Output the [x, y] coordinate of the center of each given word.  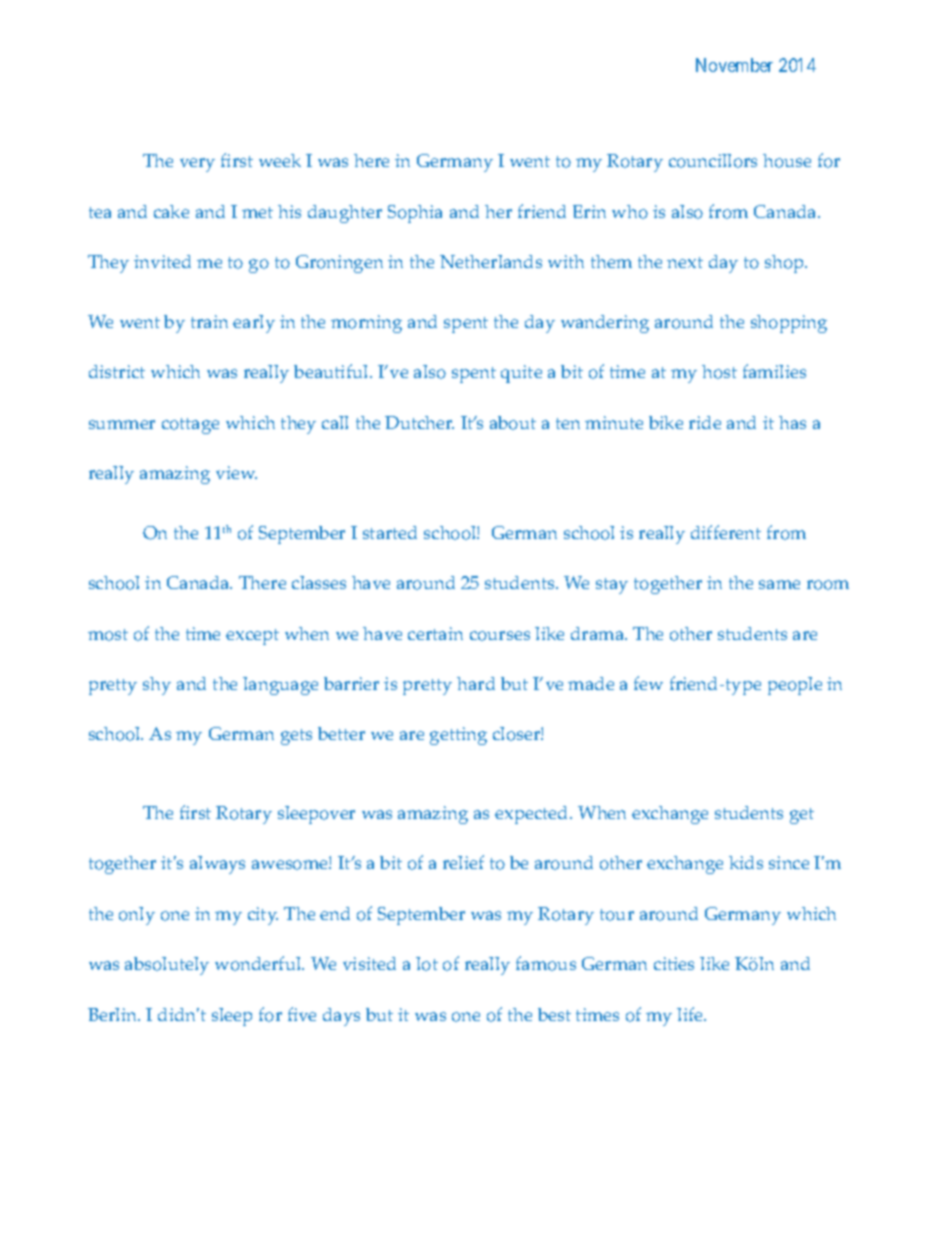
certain [435, 633]
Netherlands [491, 261]
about [513, 423]
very [197, 165]
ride [705, 422]
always [217, 865]
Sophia [415, 214]
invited [162, 261]
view [236, 472]
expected [533, 815]
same [779, 584]
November [734, 65]
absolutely [167, 966]
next [685, 262]
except [252, 637]
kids [746, 862]
